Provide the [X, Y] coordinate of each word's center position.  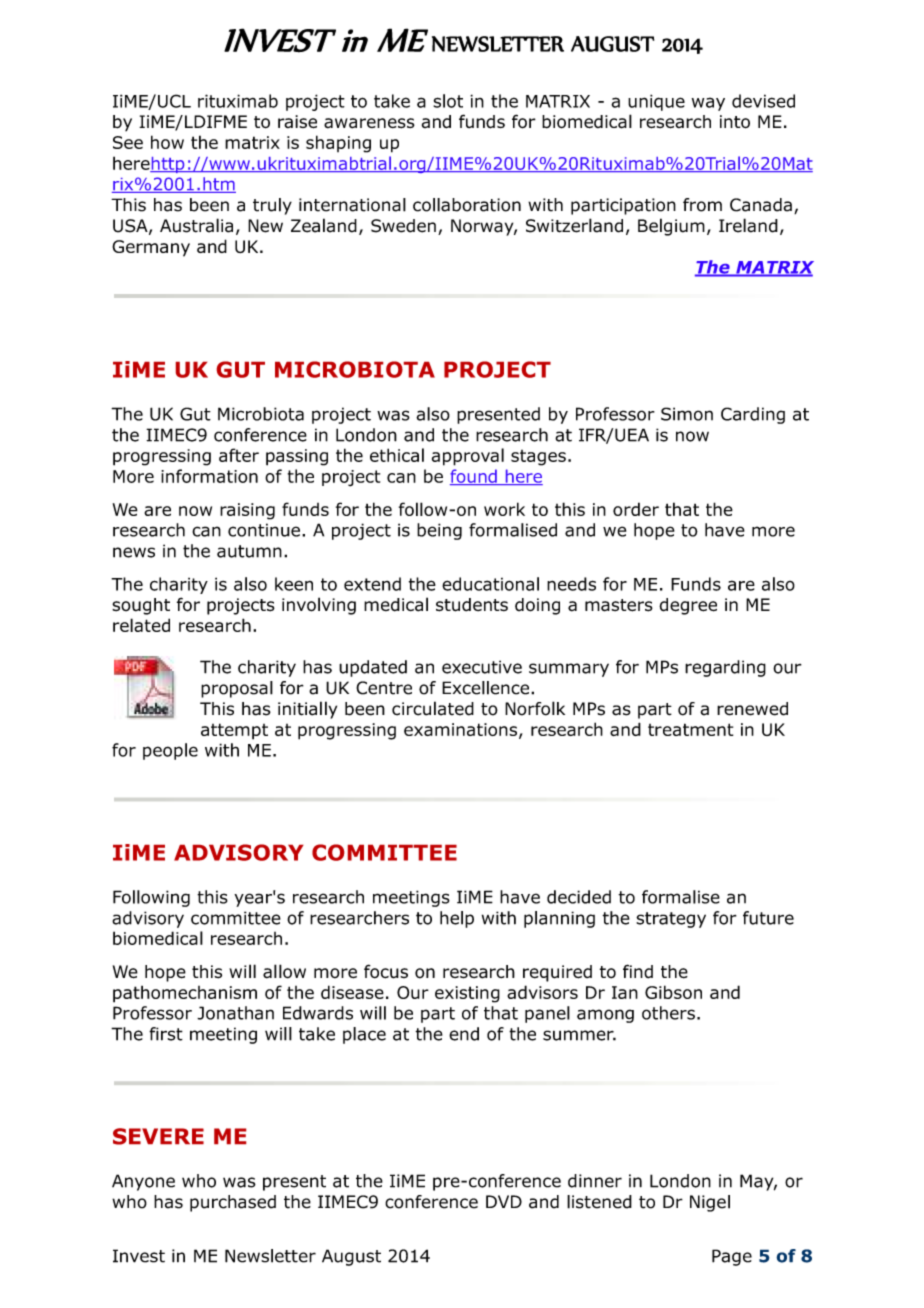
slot [448, 101]
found [474, 477]
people [170, 751]
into [735, 122]
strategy [671, 920]
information [209, 476]
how [167, 142]
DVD [504, 1201]
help [457, 919]
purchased [233, 1203]
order [636, 509]
